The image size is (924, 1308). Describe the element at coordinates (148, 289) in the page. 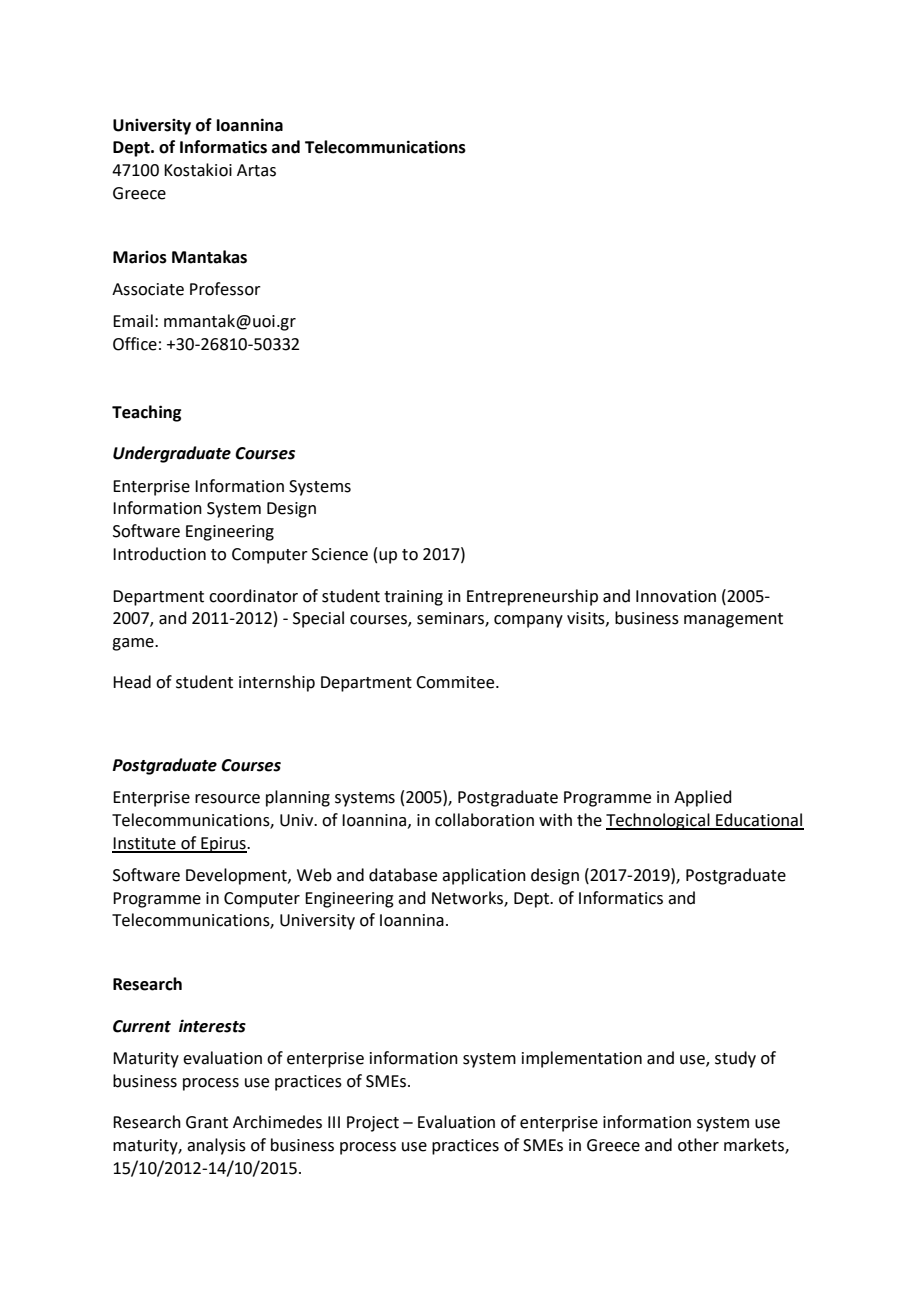

I see `Associate` at that location.
